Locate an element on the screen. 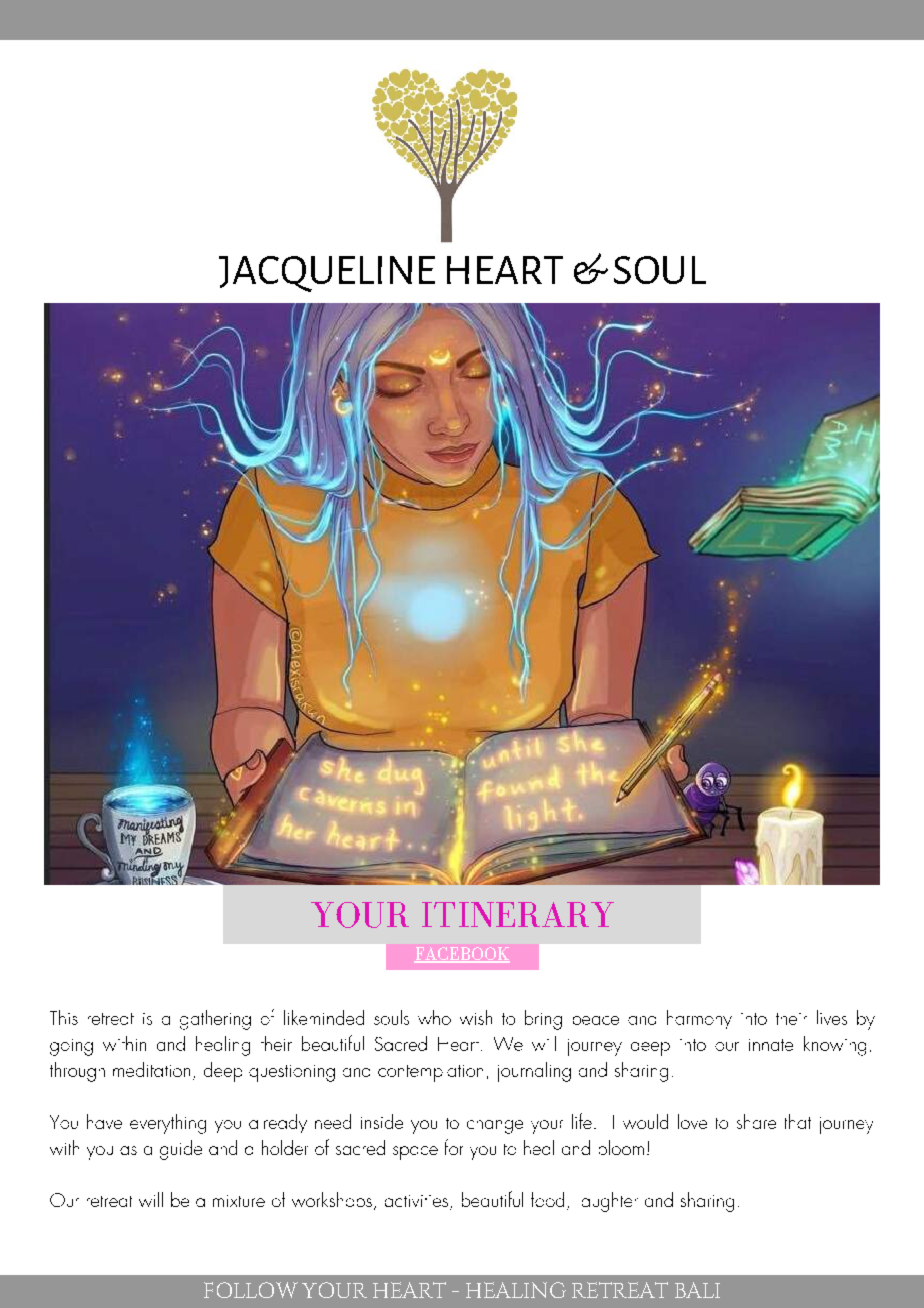 The image size is (924, 1308). lives is located at coordinates (832, 1017).
